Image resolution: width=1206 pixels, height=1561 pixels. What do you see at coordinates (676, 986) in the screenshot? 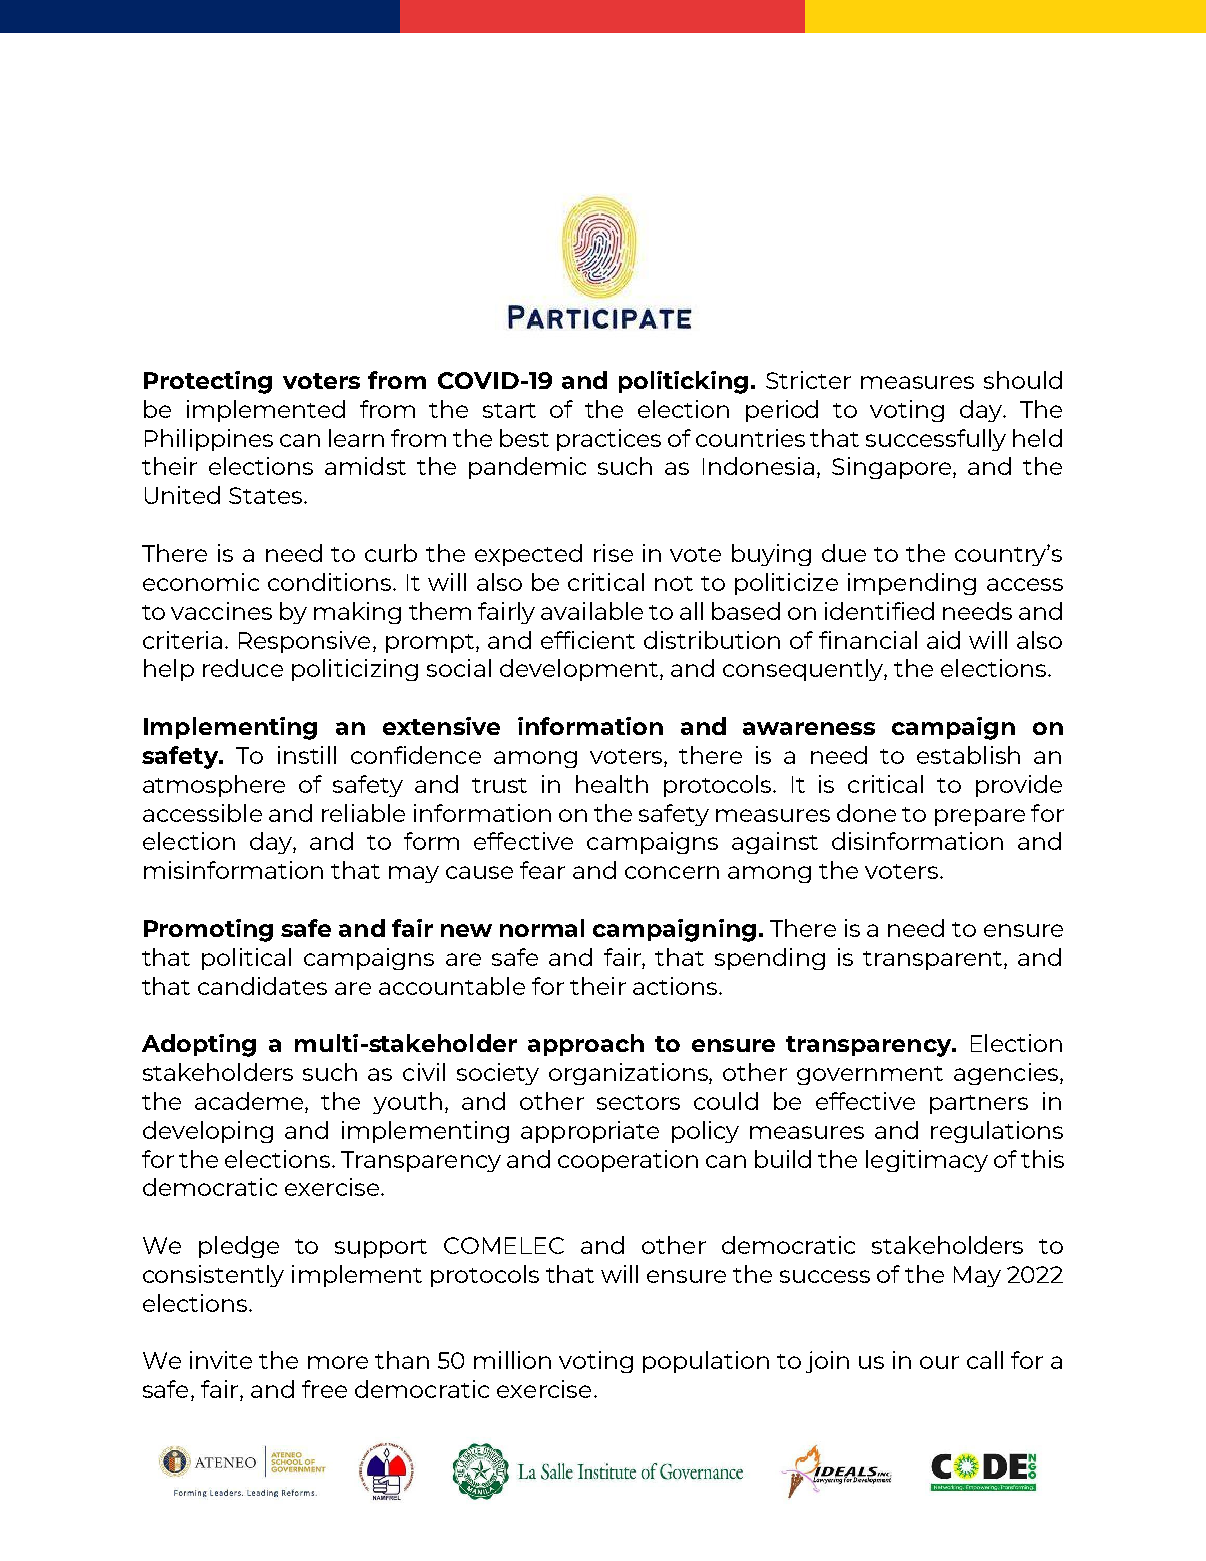
I see `actions` at bounding box center [676, 986].
